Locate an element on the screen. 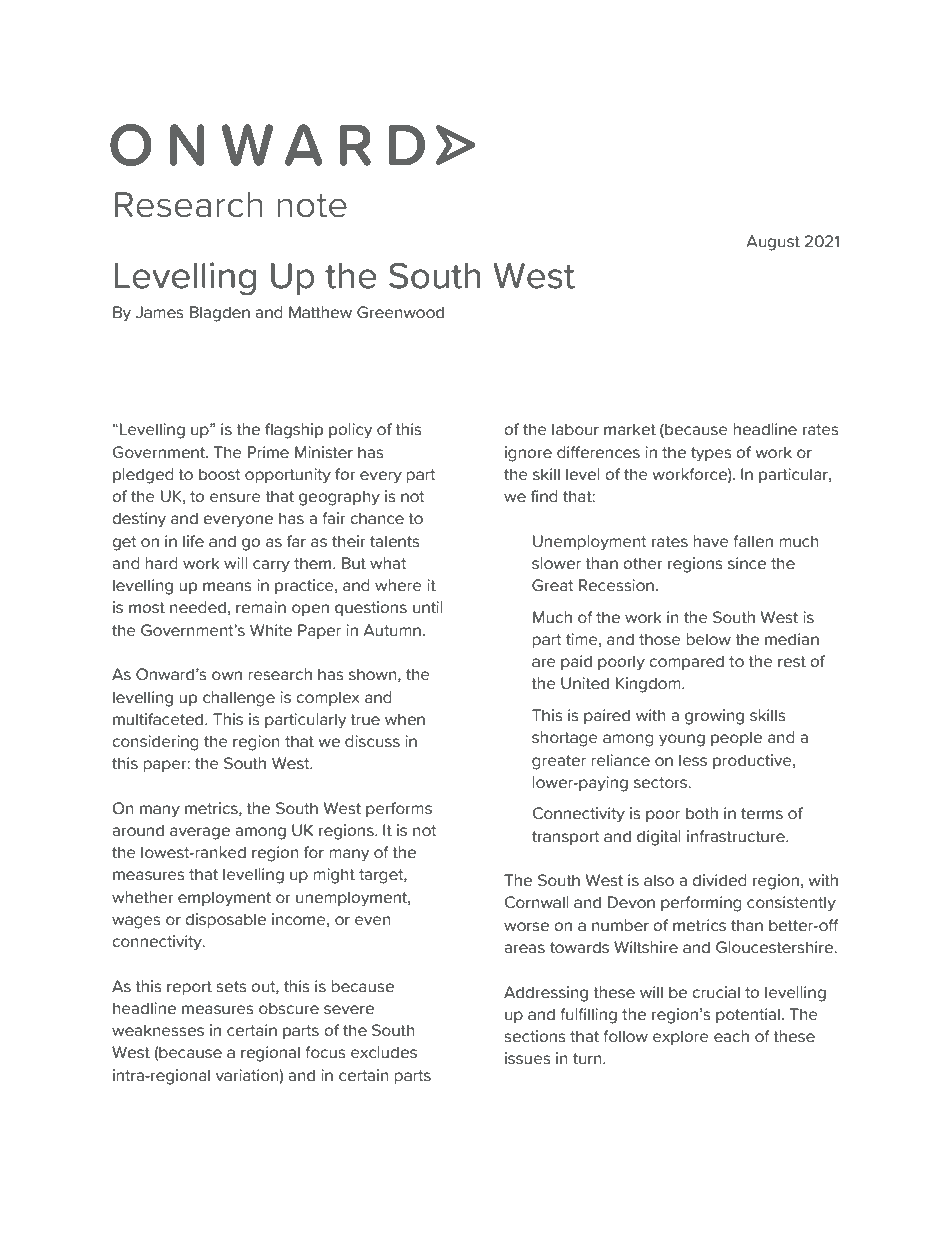 Image resolution: width=952 pixels, height=1233 pixels. when is located at coordinates (405, 719).
